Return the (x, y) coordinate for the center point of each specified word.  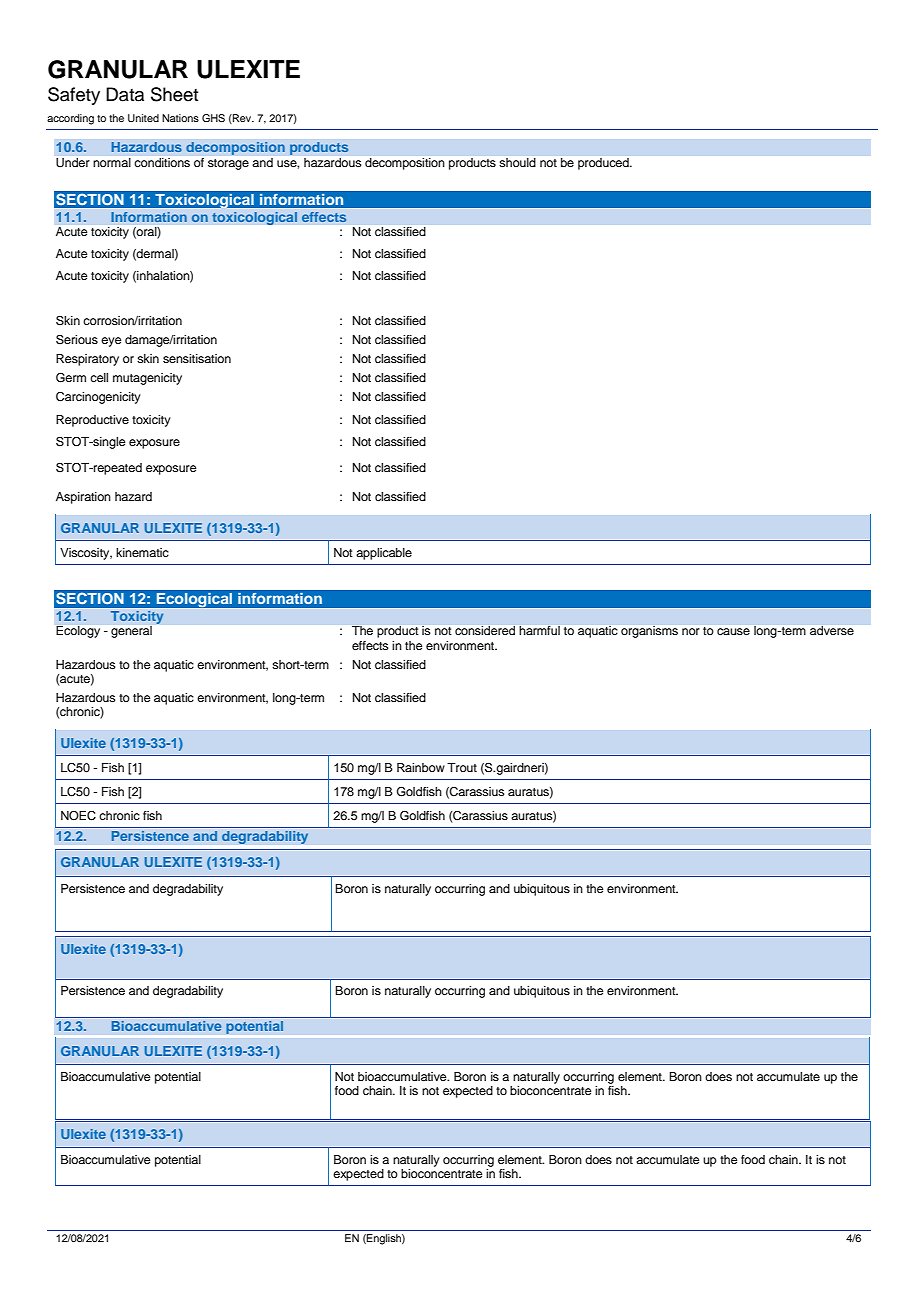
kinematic (142, 552)
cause (733, 631)
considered (485, 630)
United (143, 118)
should (518, 162)
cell (99, 377)
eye (111, 342)
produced (604, 164)
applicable (384, 554)
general (131, 632)
